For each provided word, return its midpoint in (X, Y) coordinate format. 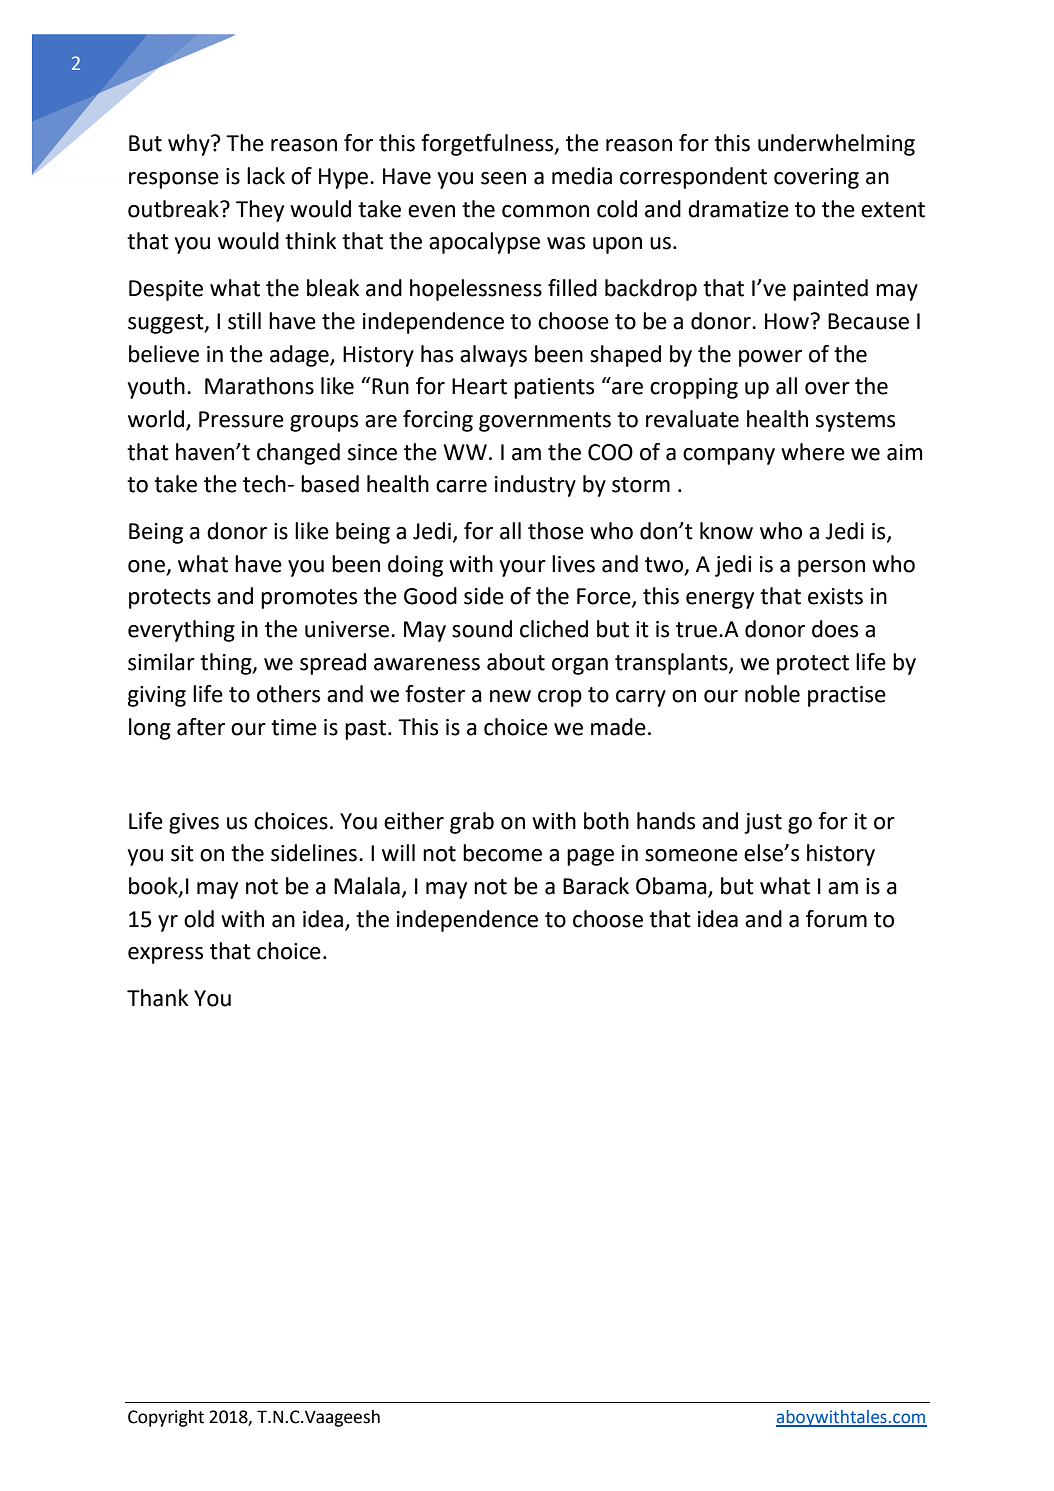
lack (266, 176)
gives (194, 823)
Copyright (166, 1418)
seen (503, 178)
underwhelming (836, 145)
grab (472, 823)
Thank (157, 998)
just (763, 823)
